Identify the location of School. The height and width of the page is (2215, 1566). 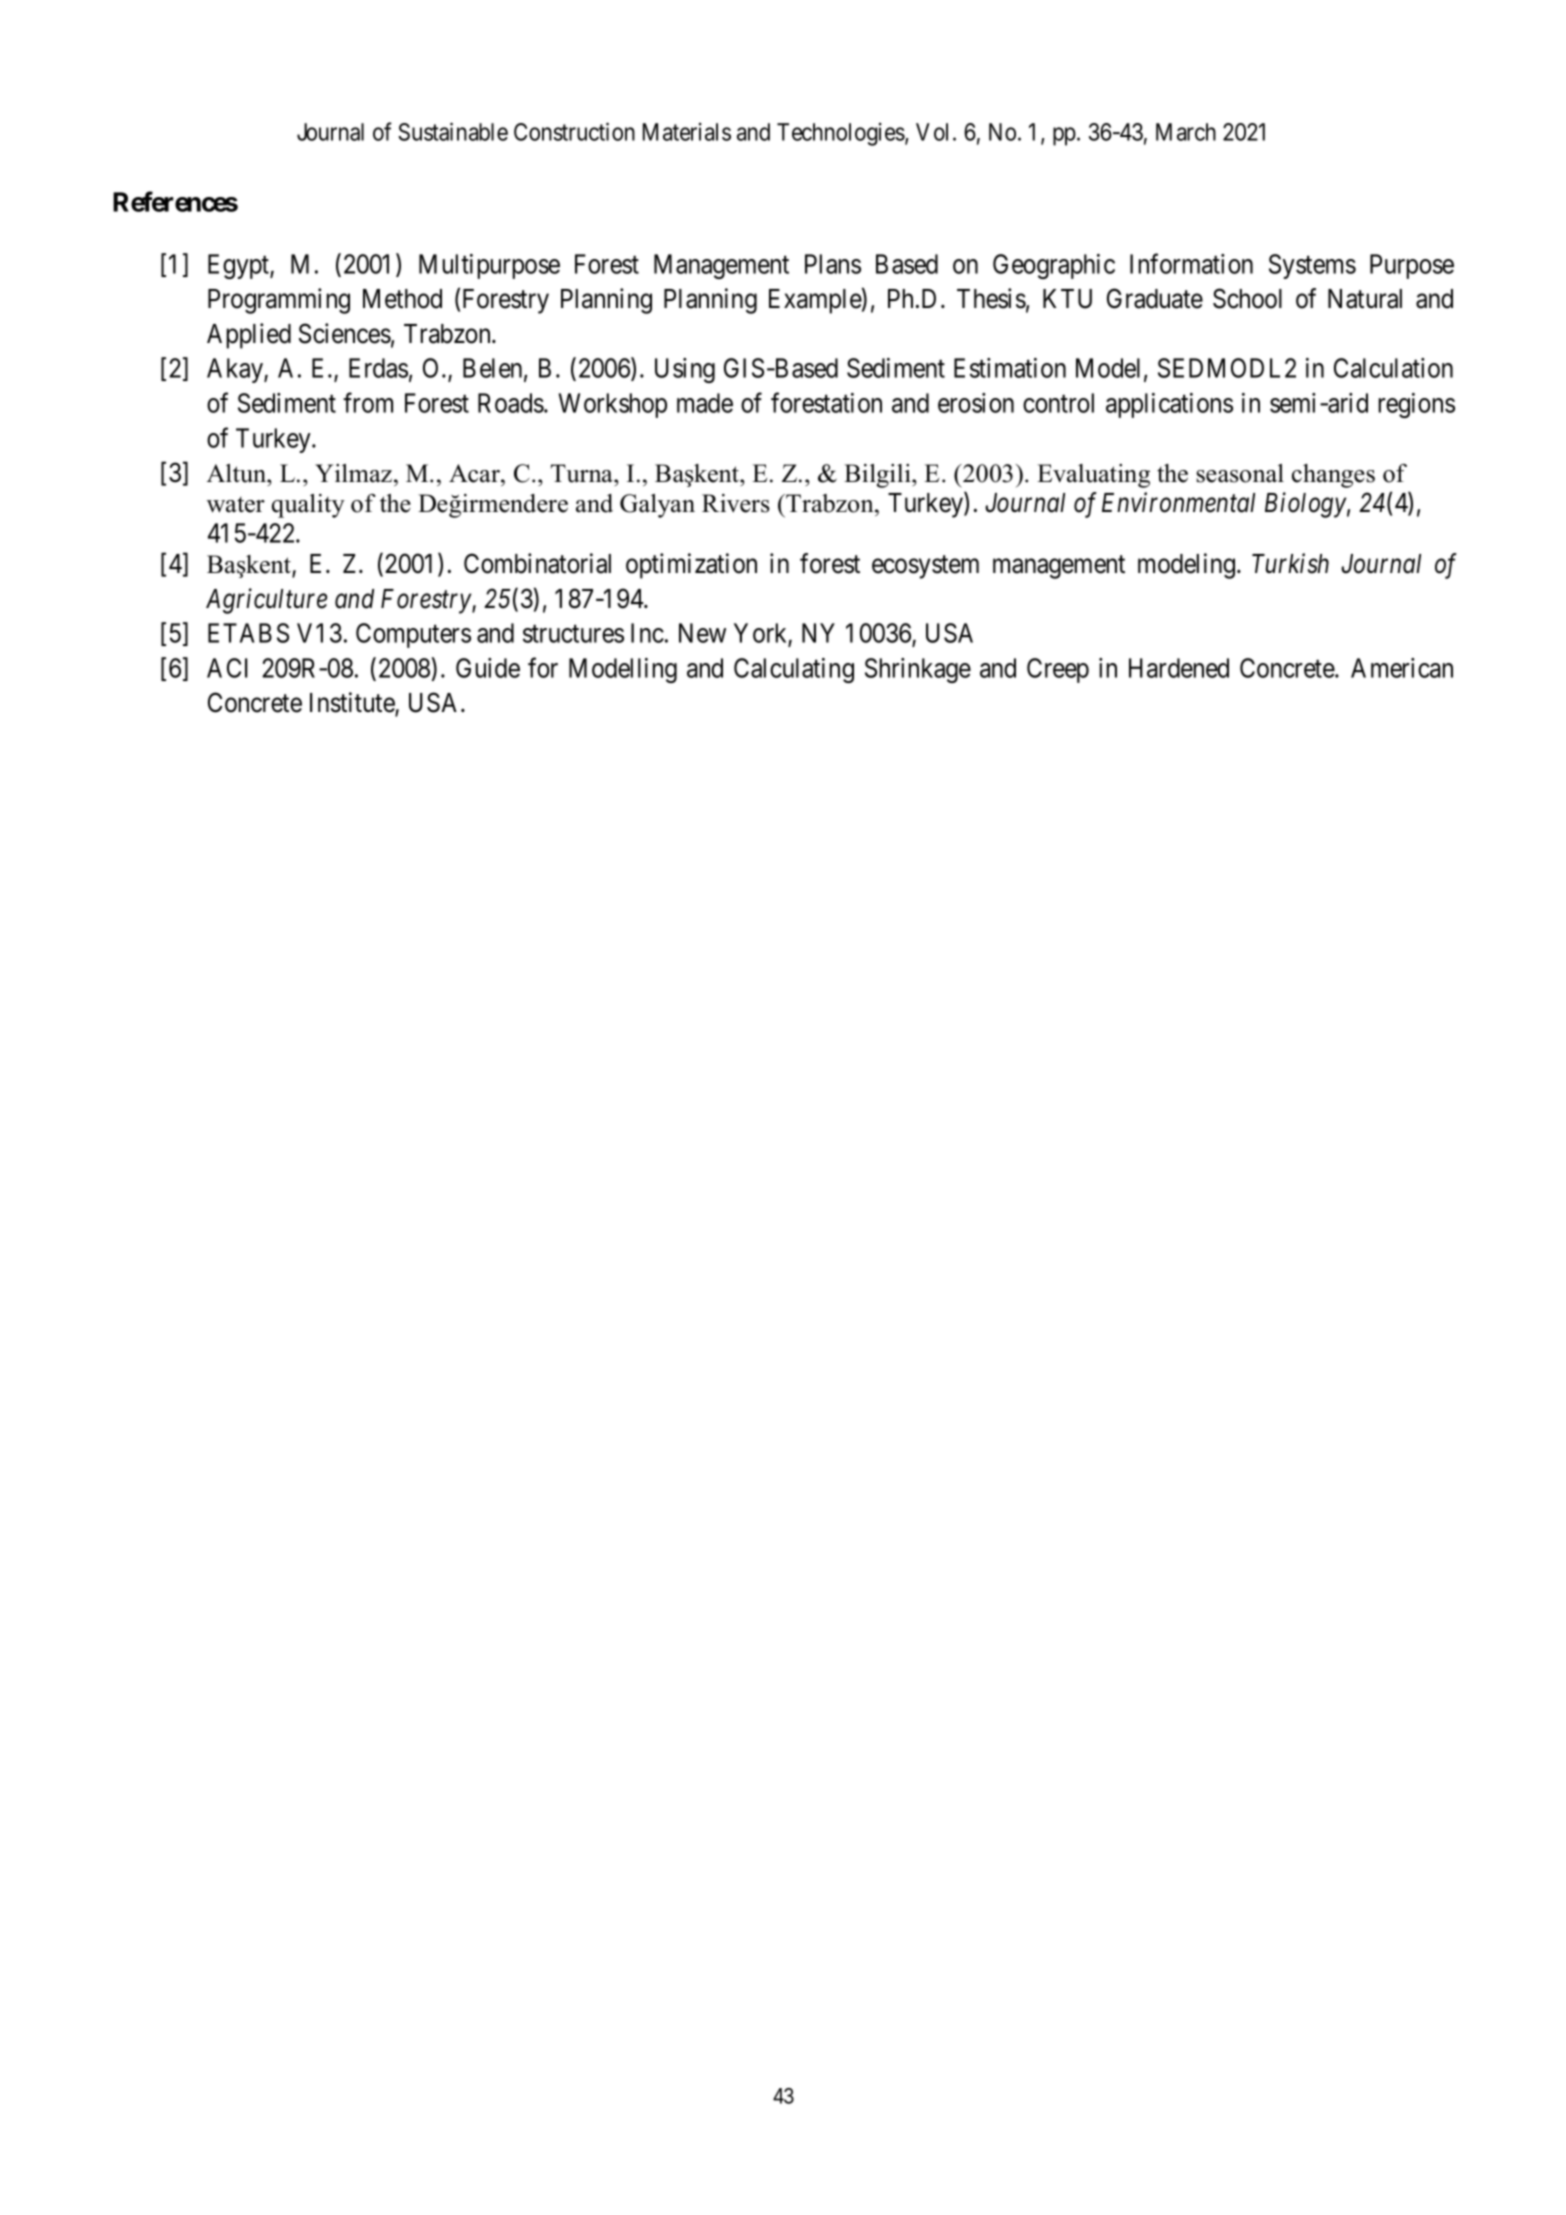
(1247, 298).
